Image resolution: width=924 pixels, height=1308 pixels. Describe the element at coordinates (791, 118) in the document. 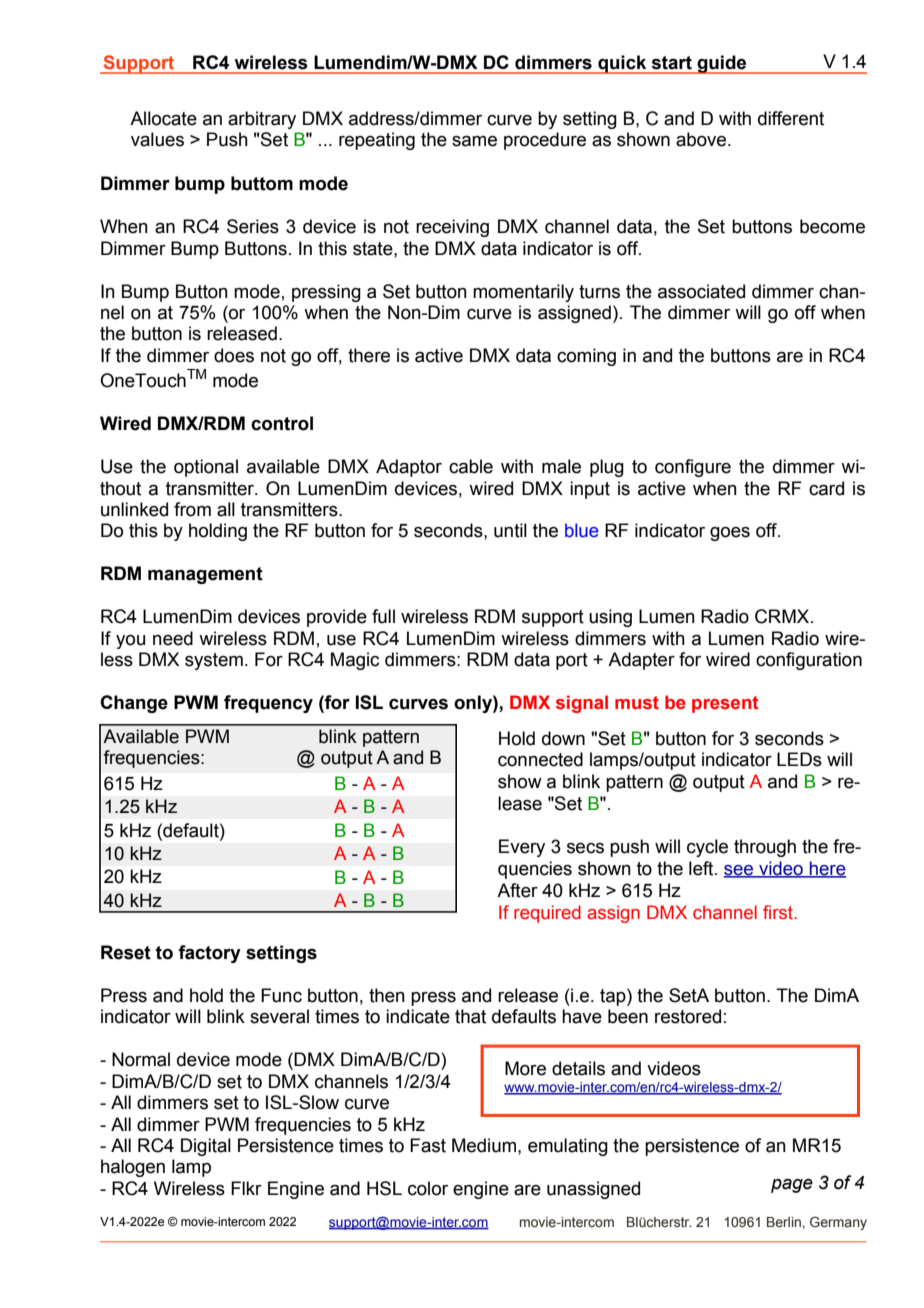

I see `different` at that location.
